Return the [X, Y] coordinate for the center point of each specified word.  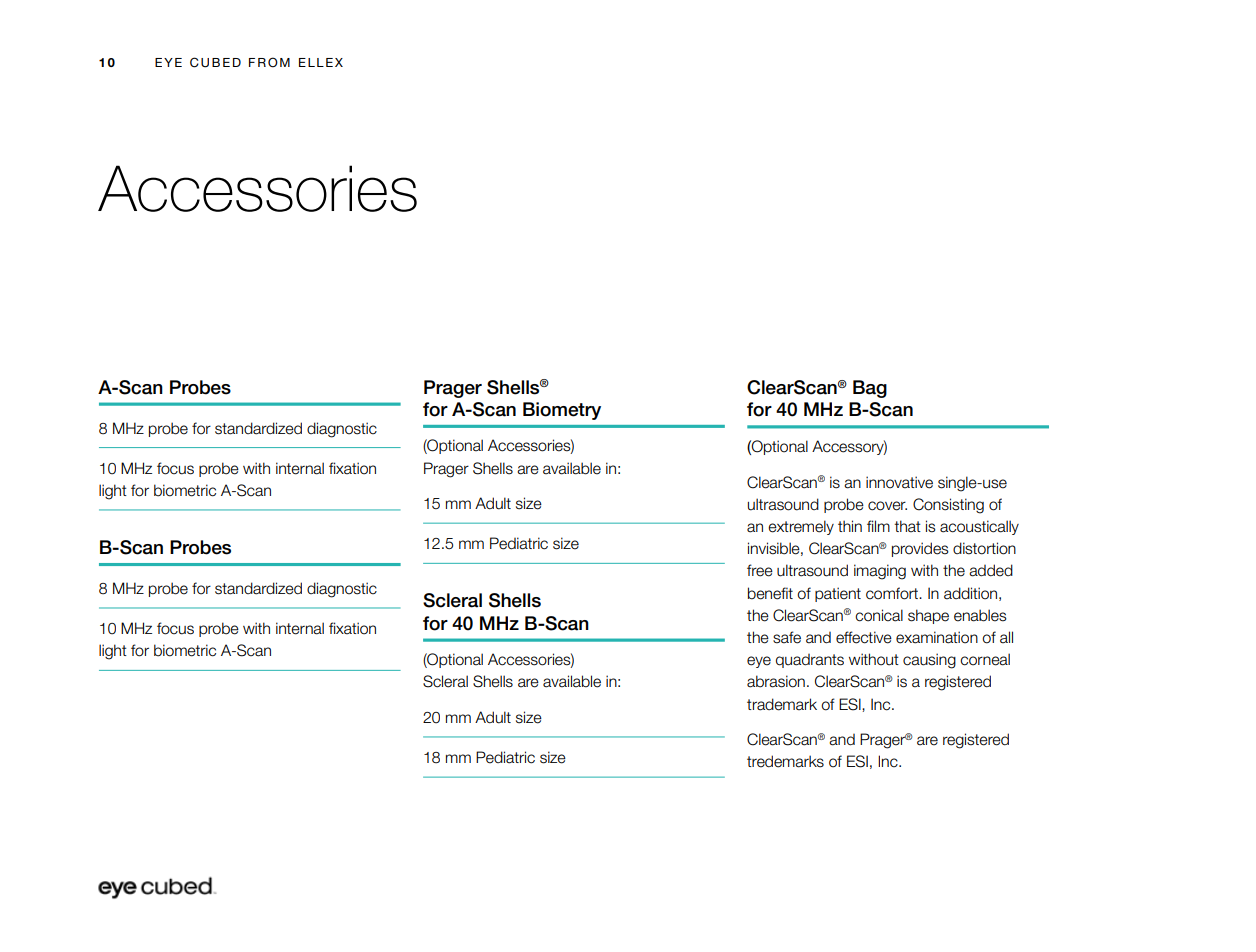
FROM [269, 62]
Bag [870, 389]
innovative [899, 482]
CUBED [215, 62]
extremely [801, 527]
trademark [782, 704]
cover [887, 506]
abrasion [776, 681]
